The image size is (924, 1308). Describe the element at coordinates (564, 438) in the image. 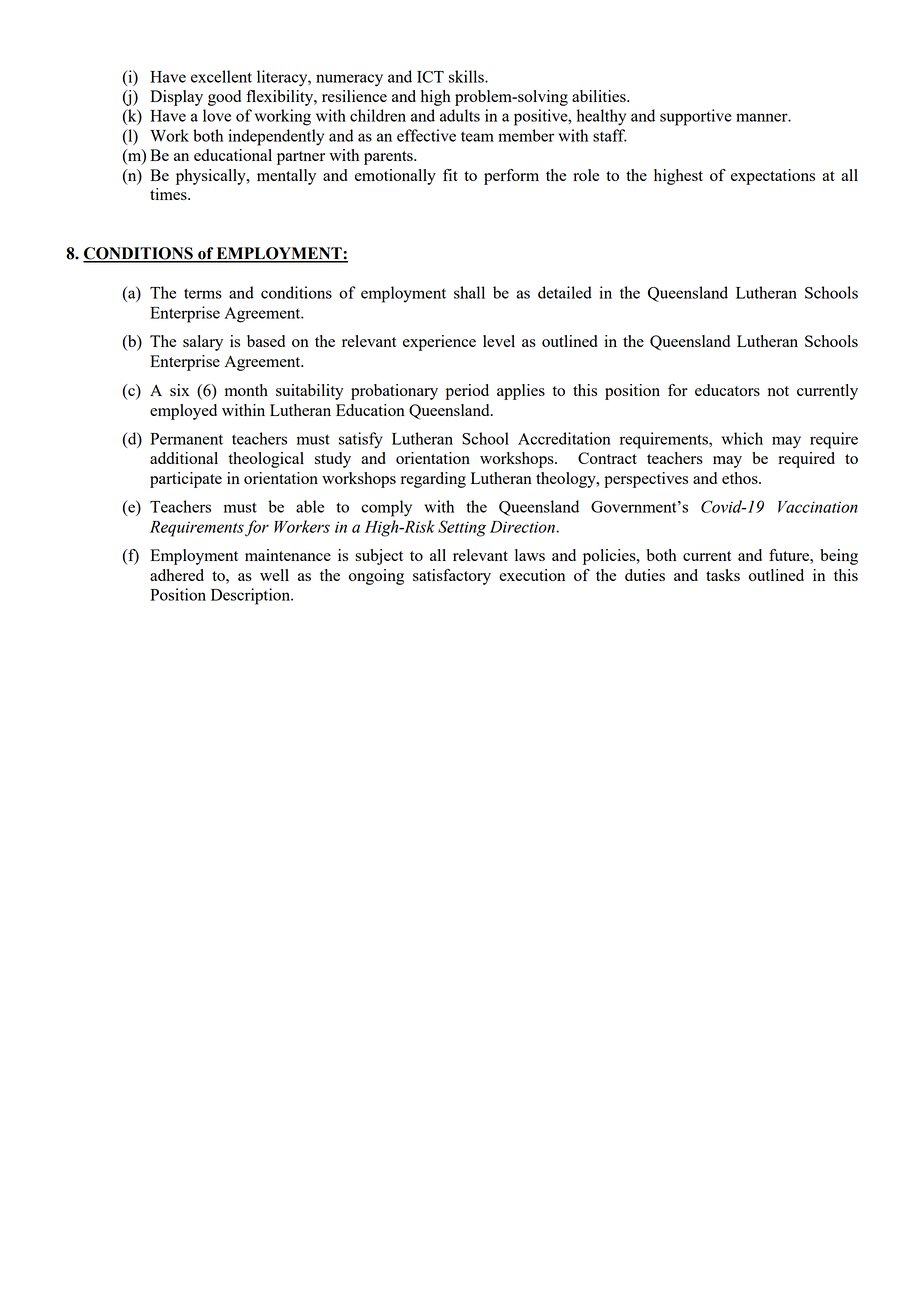

I see `Accreditation` at that location.
